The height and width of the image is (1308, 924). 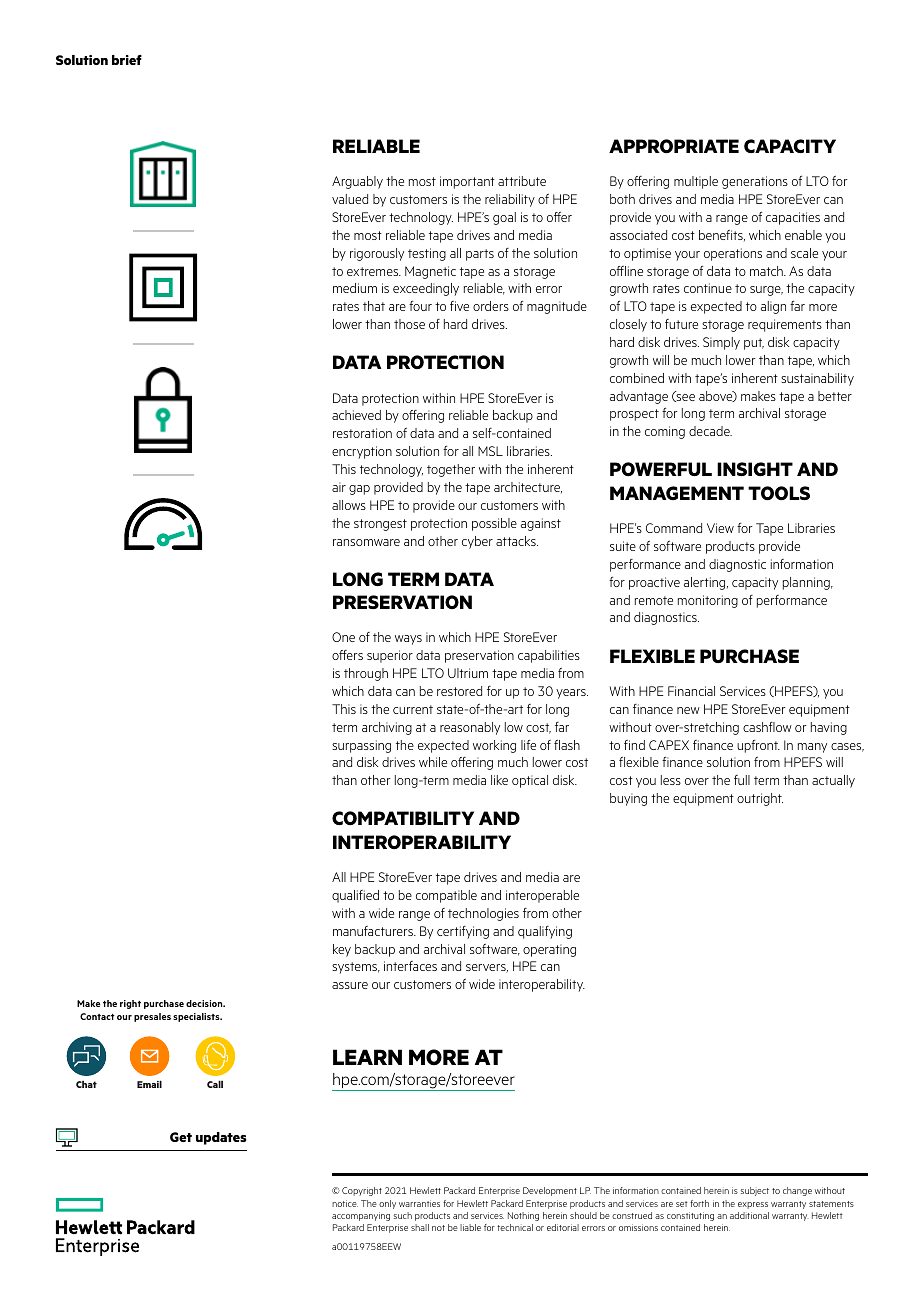 What do you see at coordinates (409, 324) in the image?
I see `those` at bounding box center [409, 324].
